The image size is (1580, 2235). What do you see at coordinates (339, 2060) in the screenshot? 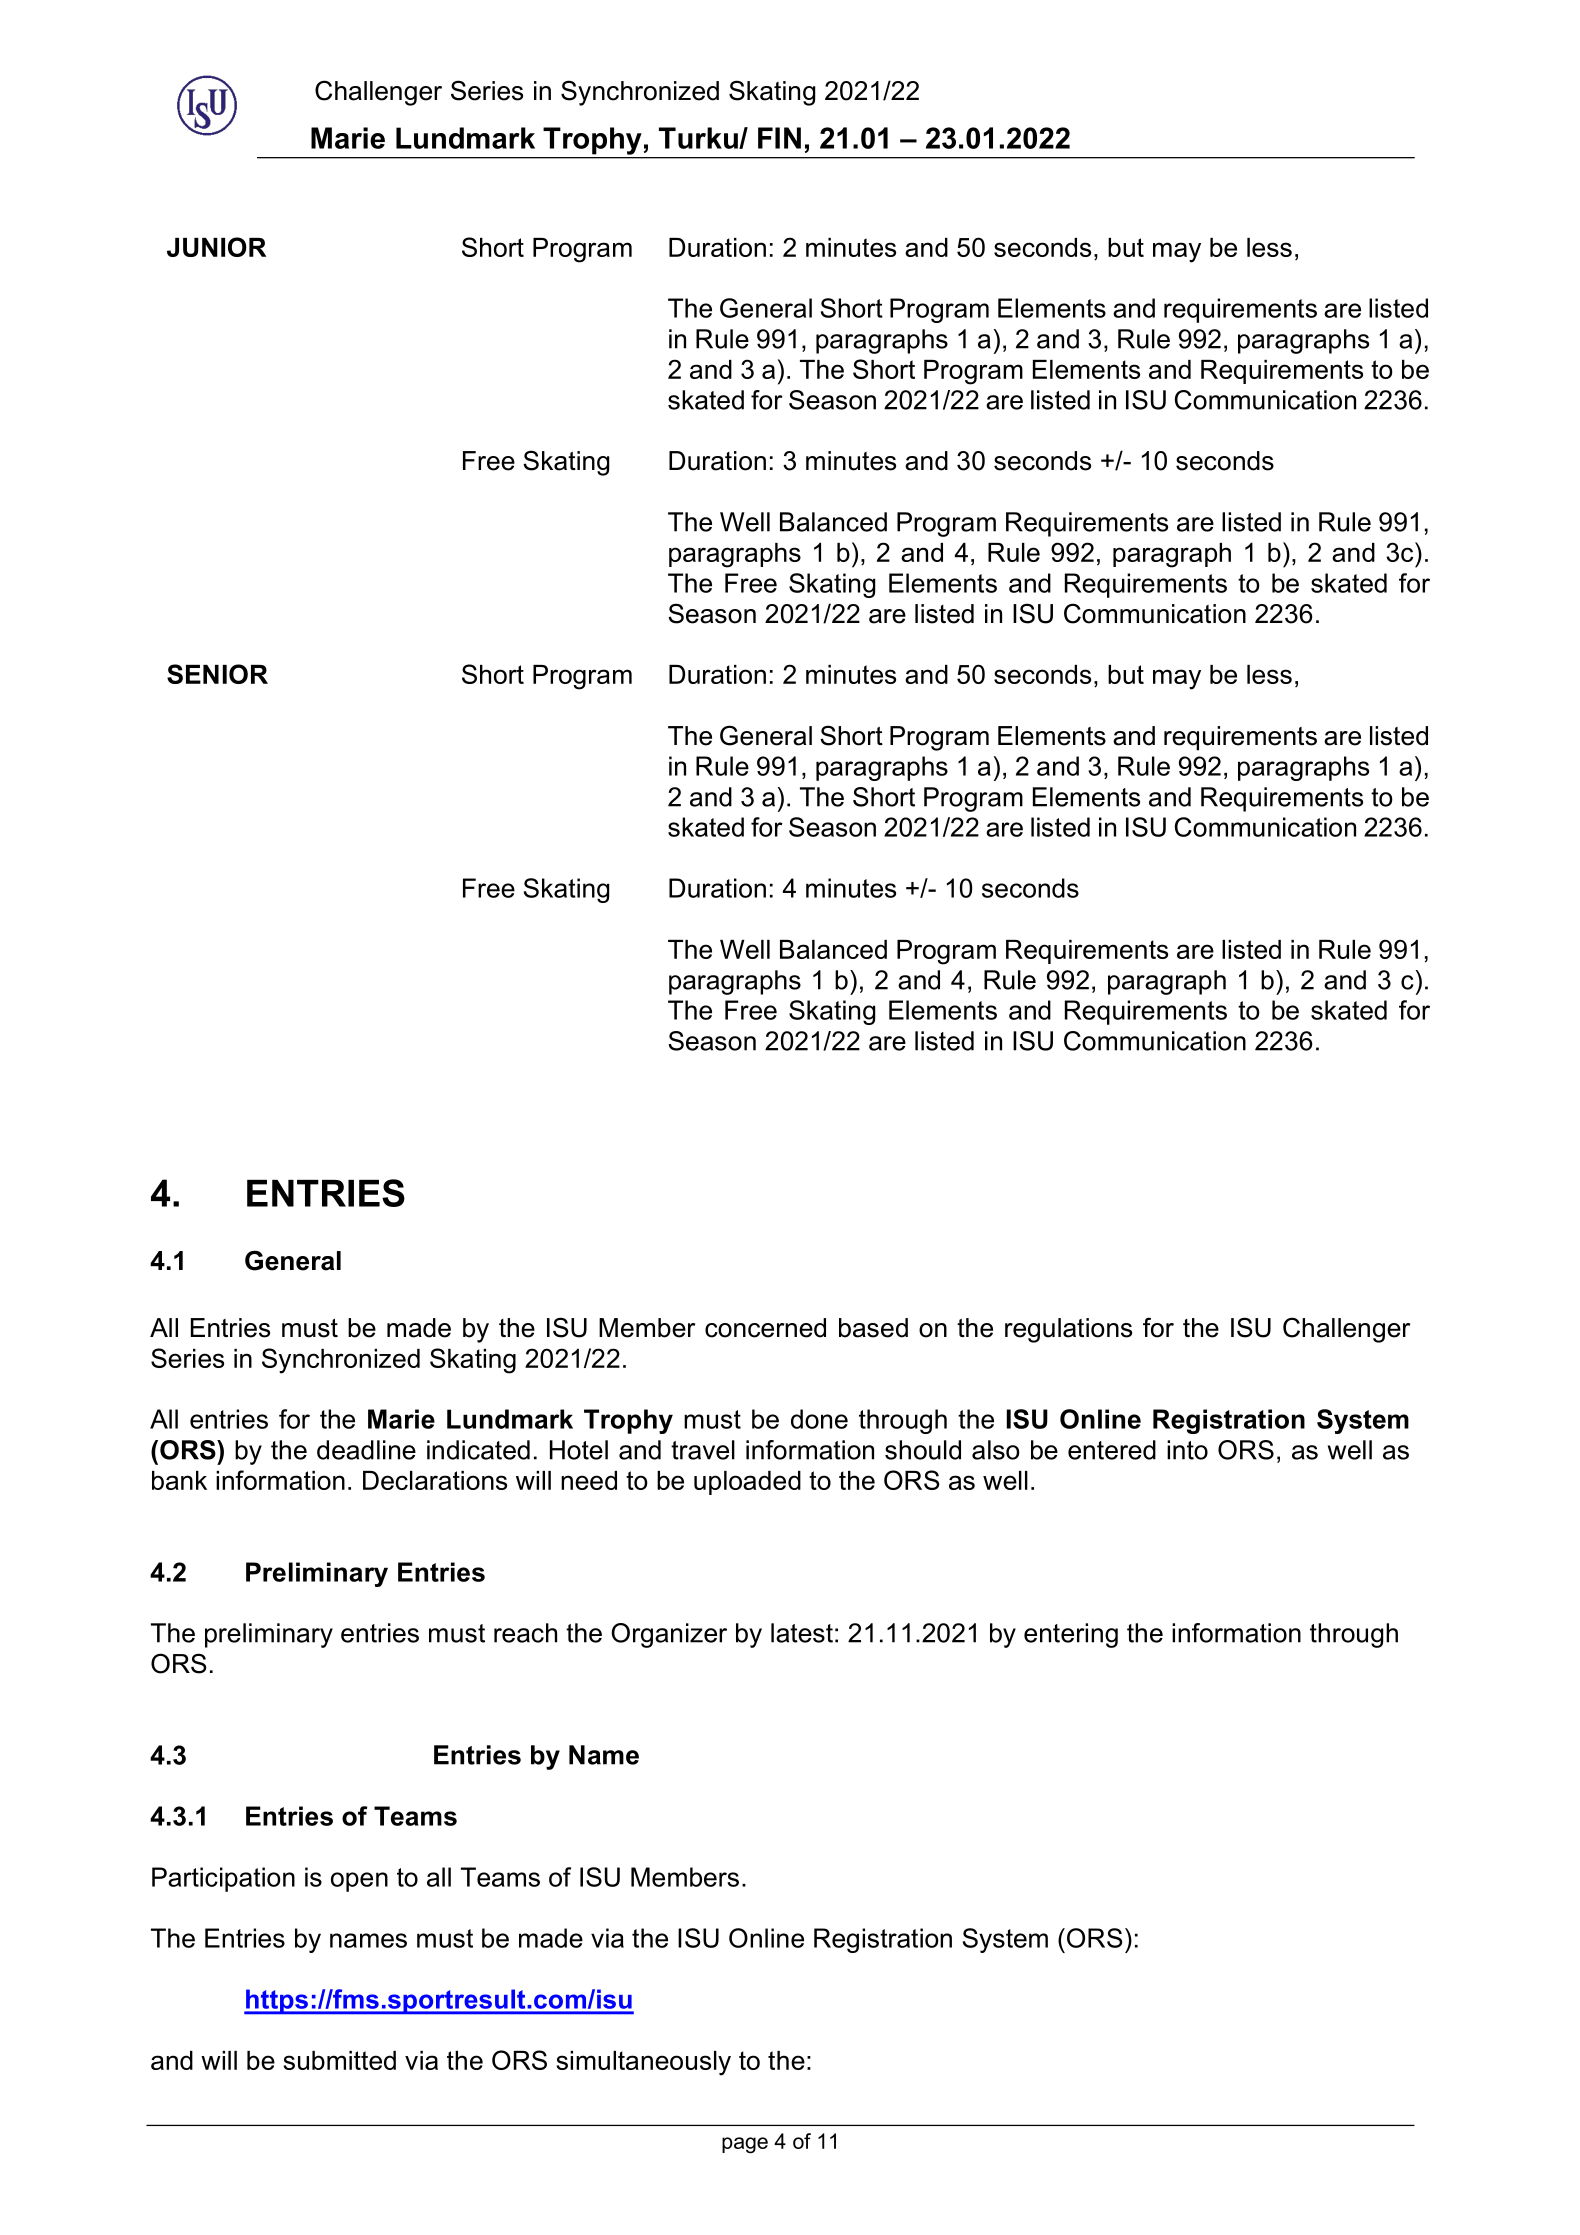
I see `submitted` at bounding box center [339, 2060].
